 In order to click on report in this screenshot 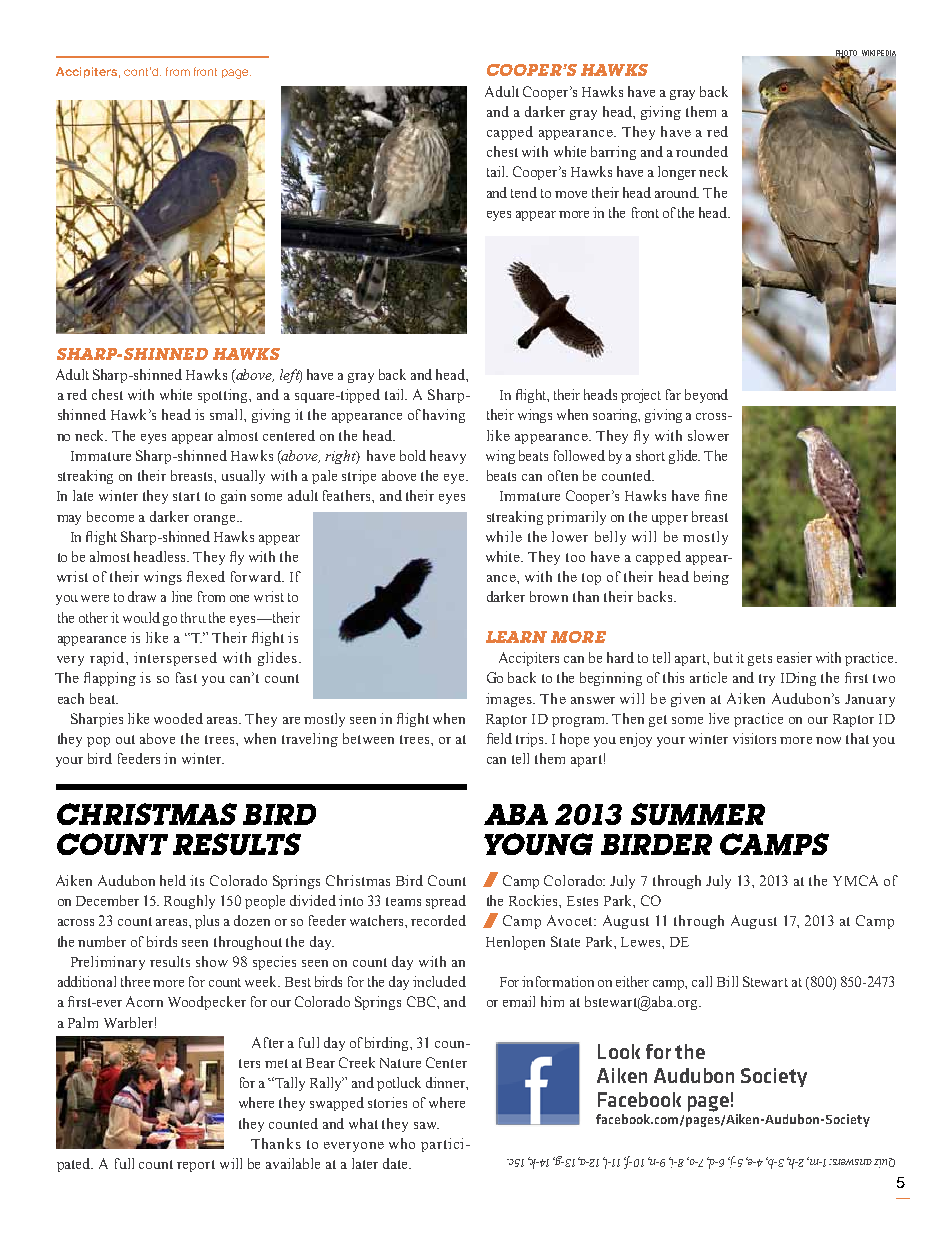, I will do `click(196, 1166)`.
